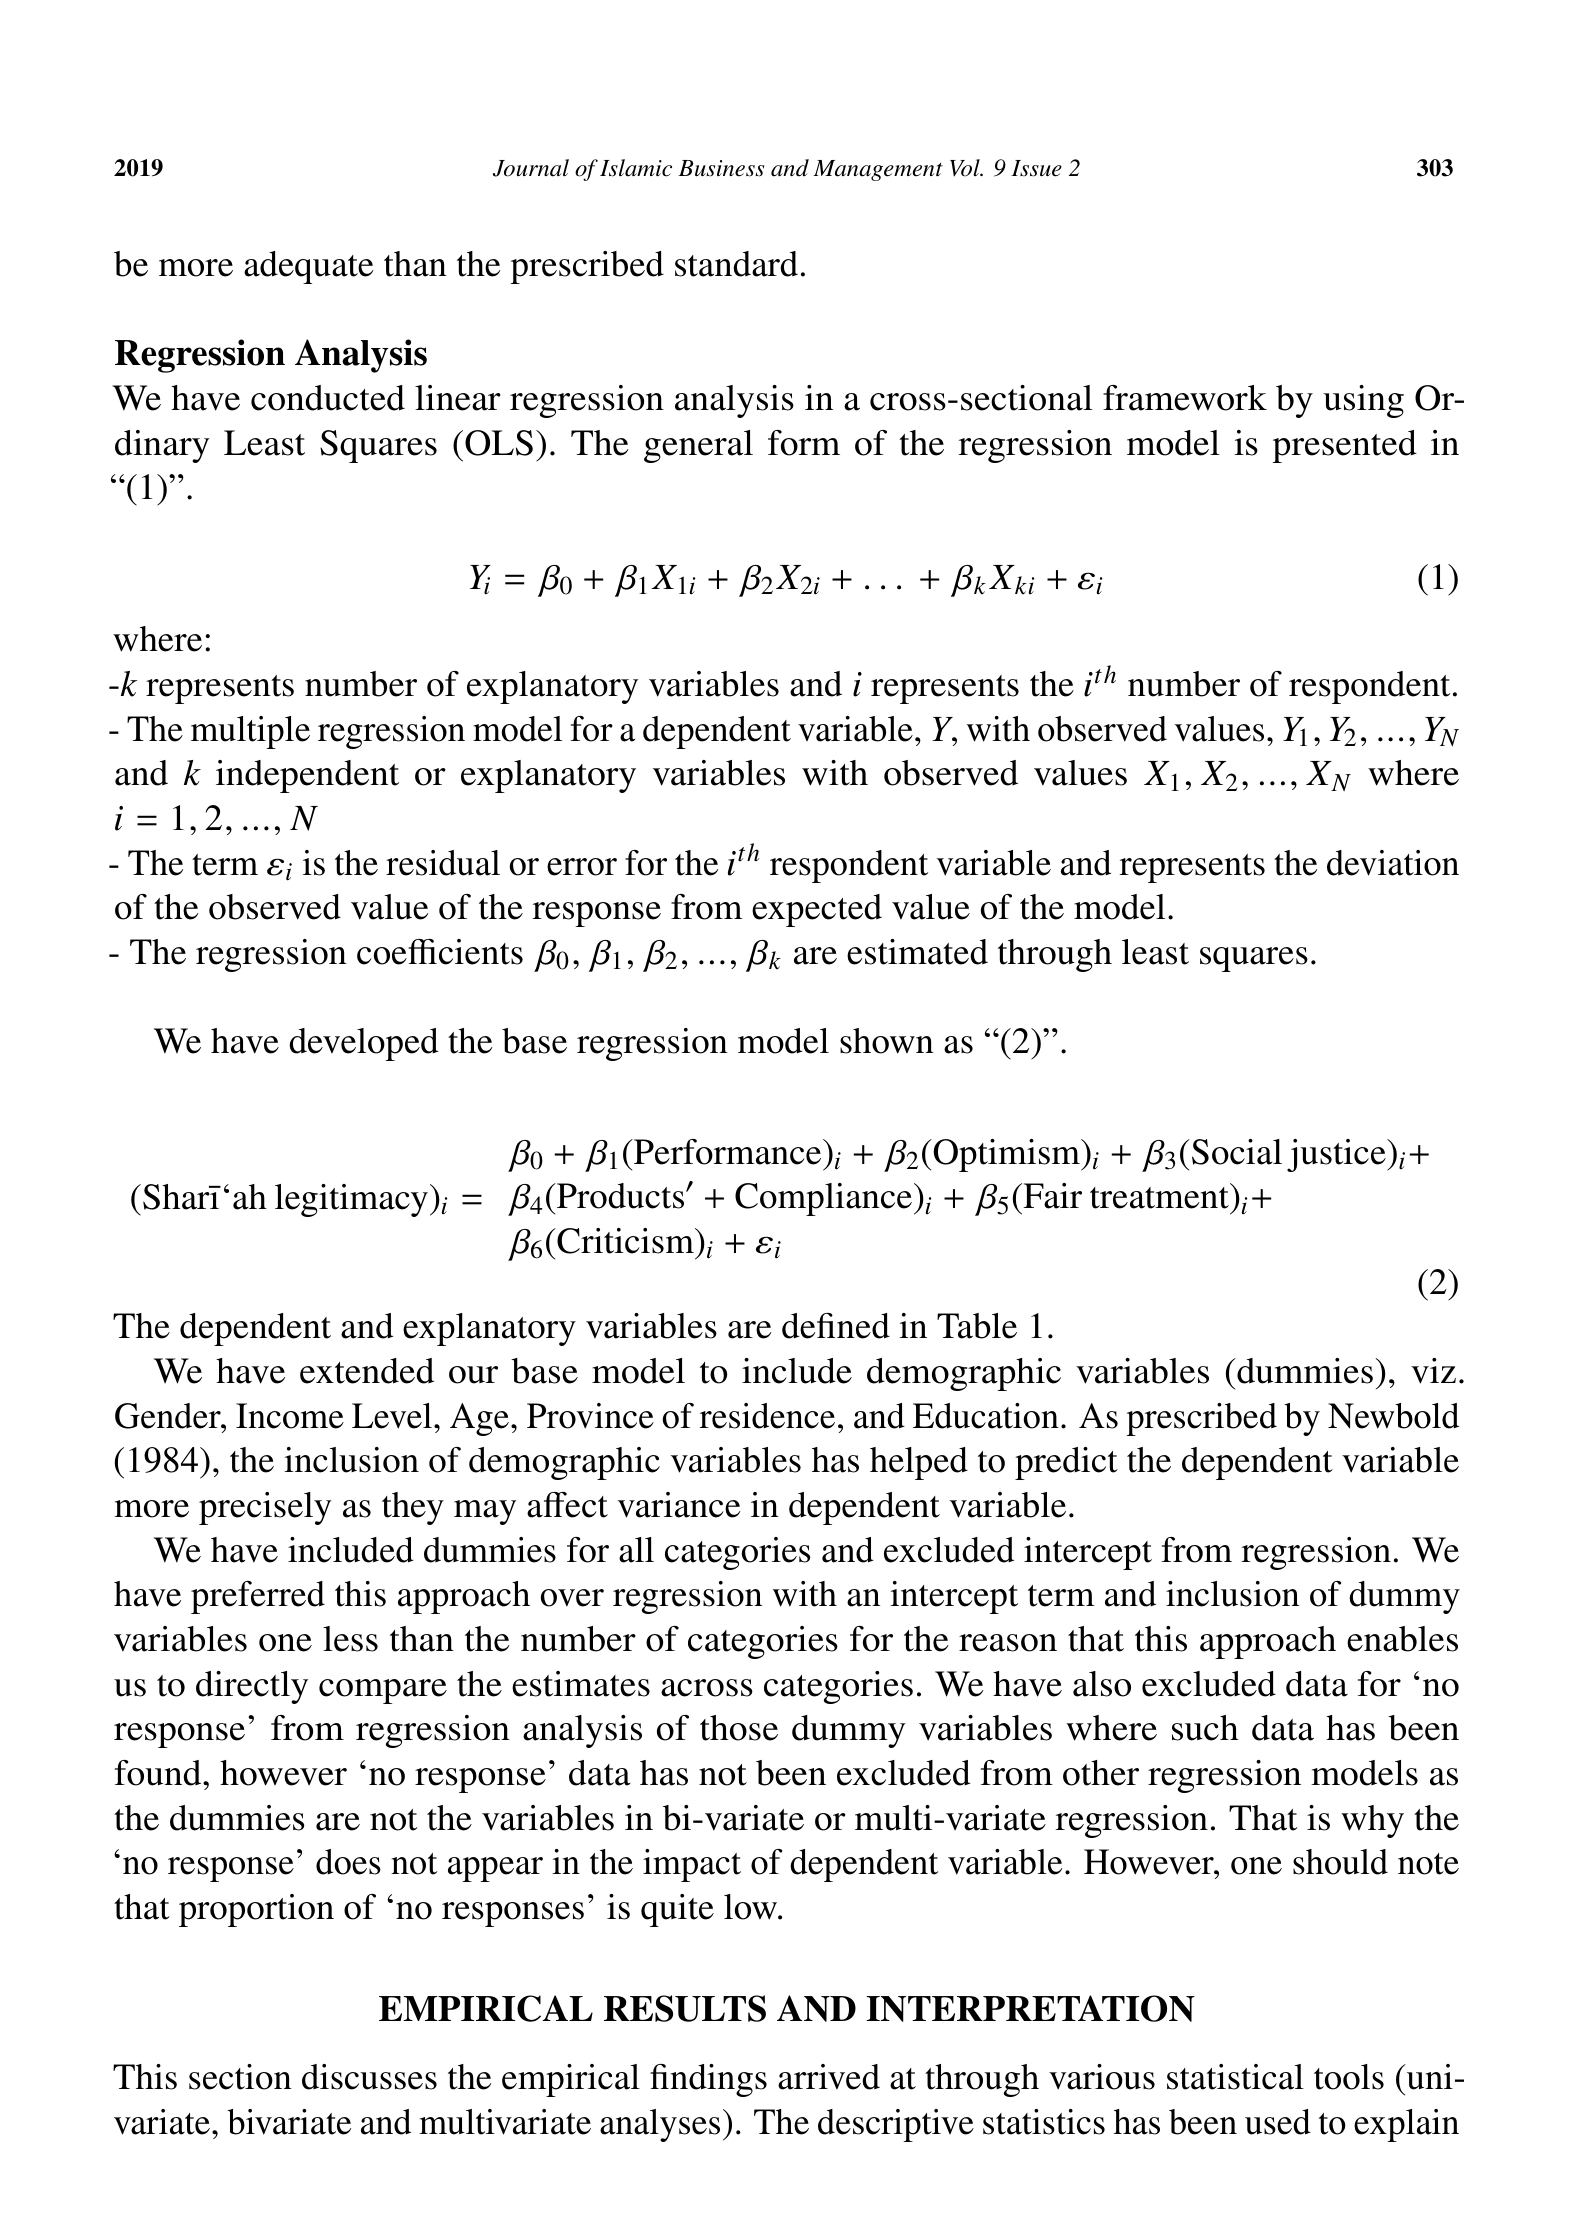 This image has width=1574, height=2227. I want to click on using, so click(1363, 401).
